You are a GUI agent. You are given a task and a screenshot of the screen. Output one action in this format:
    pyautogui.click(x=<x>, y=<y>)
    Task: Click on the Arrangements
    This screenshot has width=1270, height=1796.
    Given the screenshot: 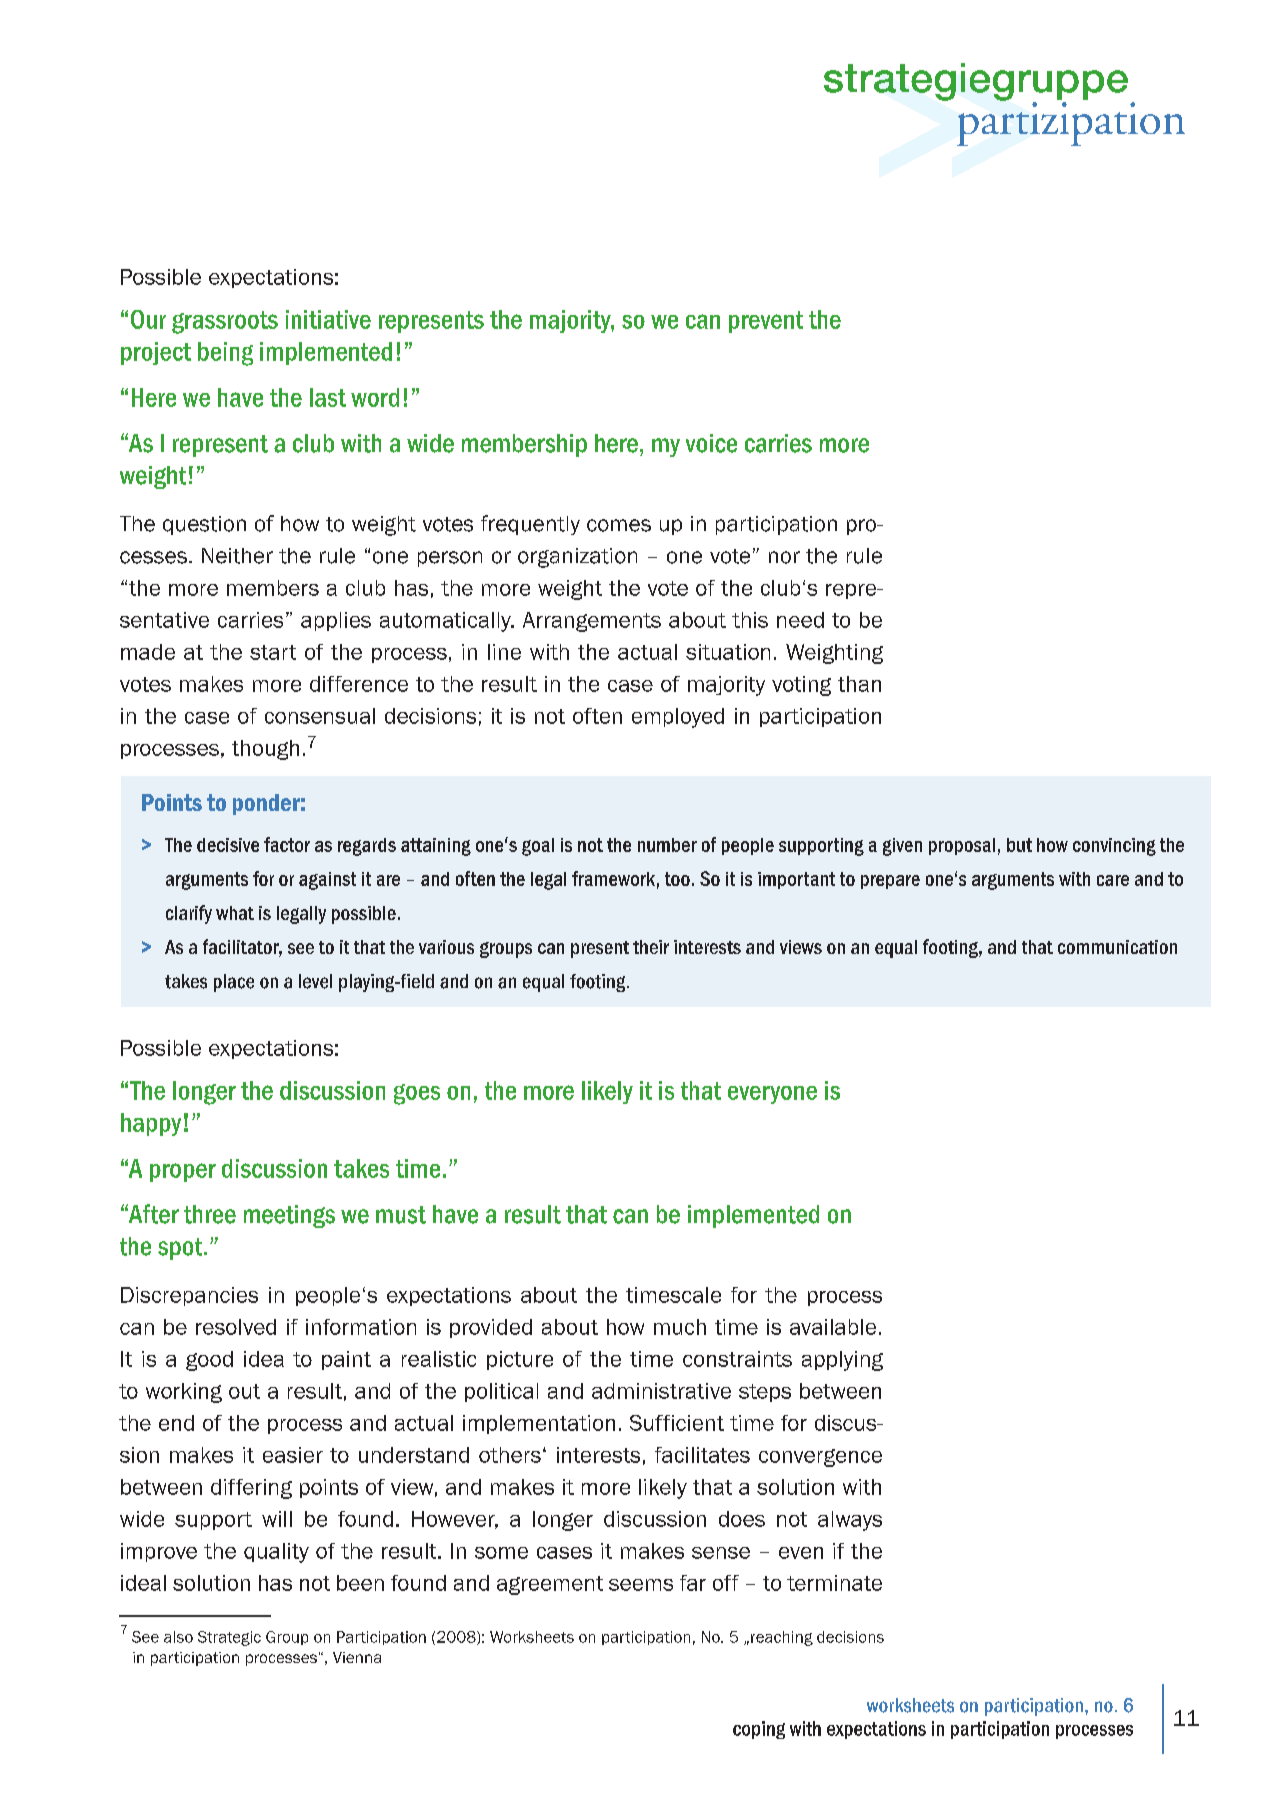 What is the action you would take?
    pyautogui.click(x=592, y=622)
